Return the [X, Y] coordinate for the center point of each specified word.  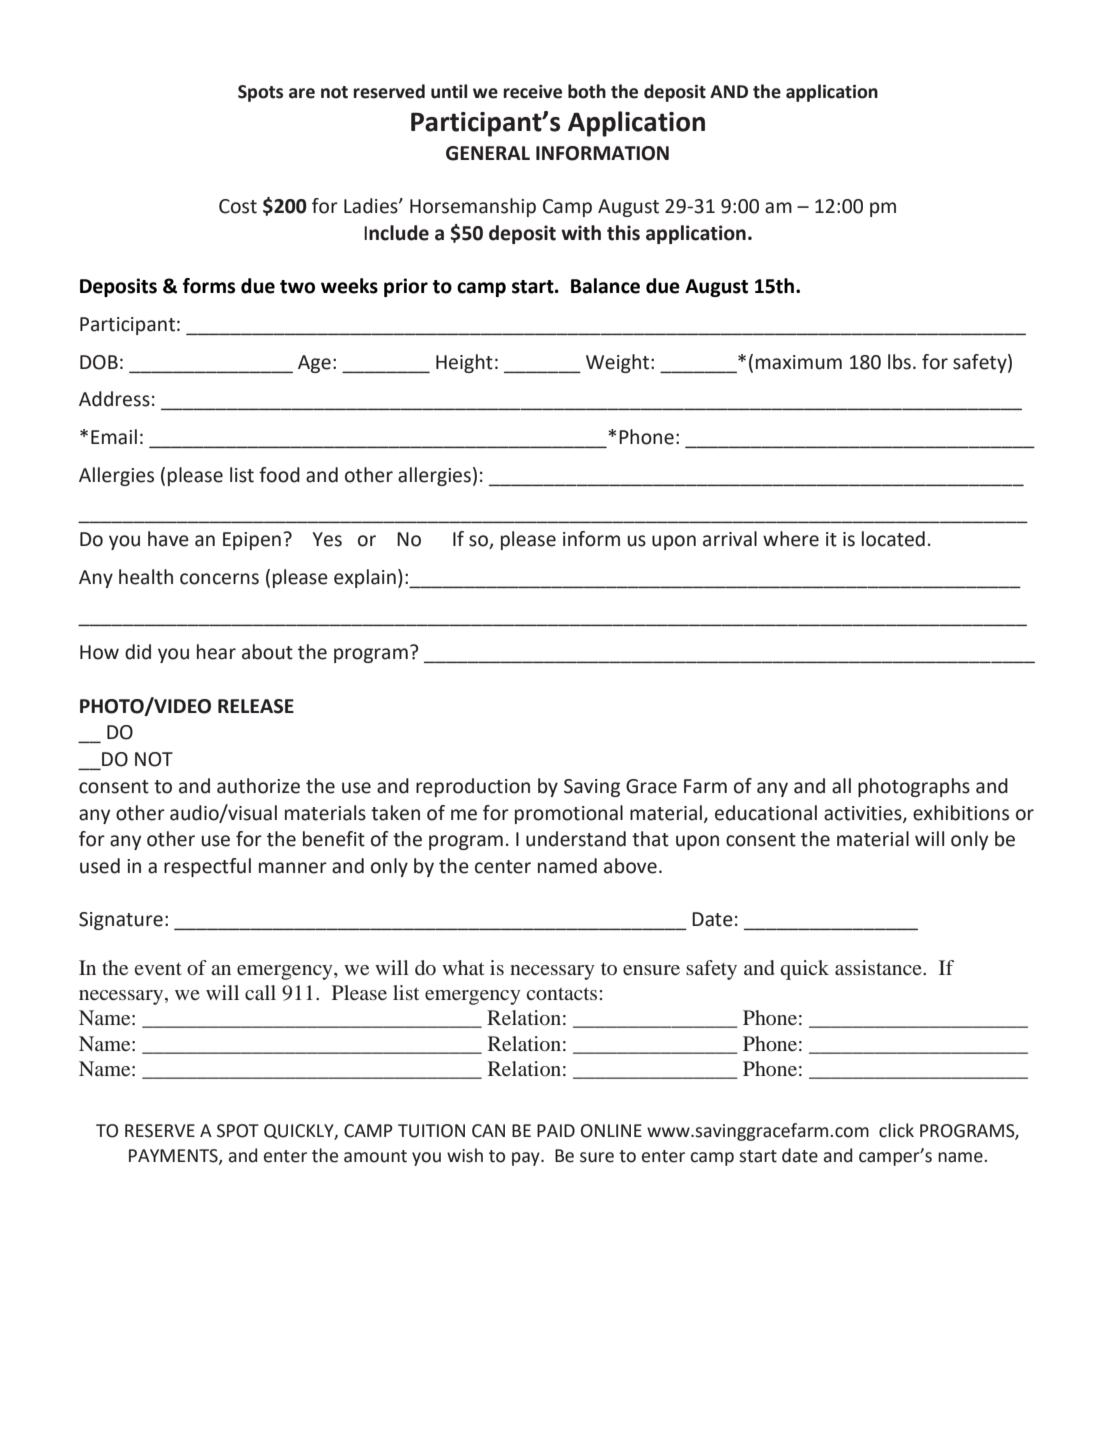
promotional [569, 814]
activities [864, 814]
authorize [258, 786]
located [893, 539]
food [279, 475]
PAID [556, 1130]
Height [464, 363]
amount [375, 1156]
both [587, 91]
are [302, 93]
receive [532, 92]
